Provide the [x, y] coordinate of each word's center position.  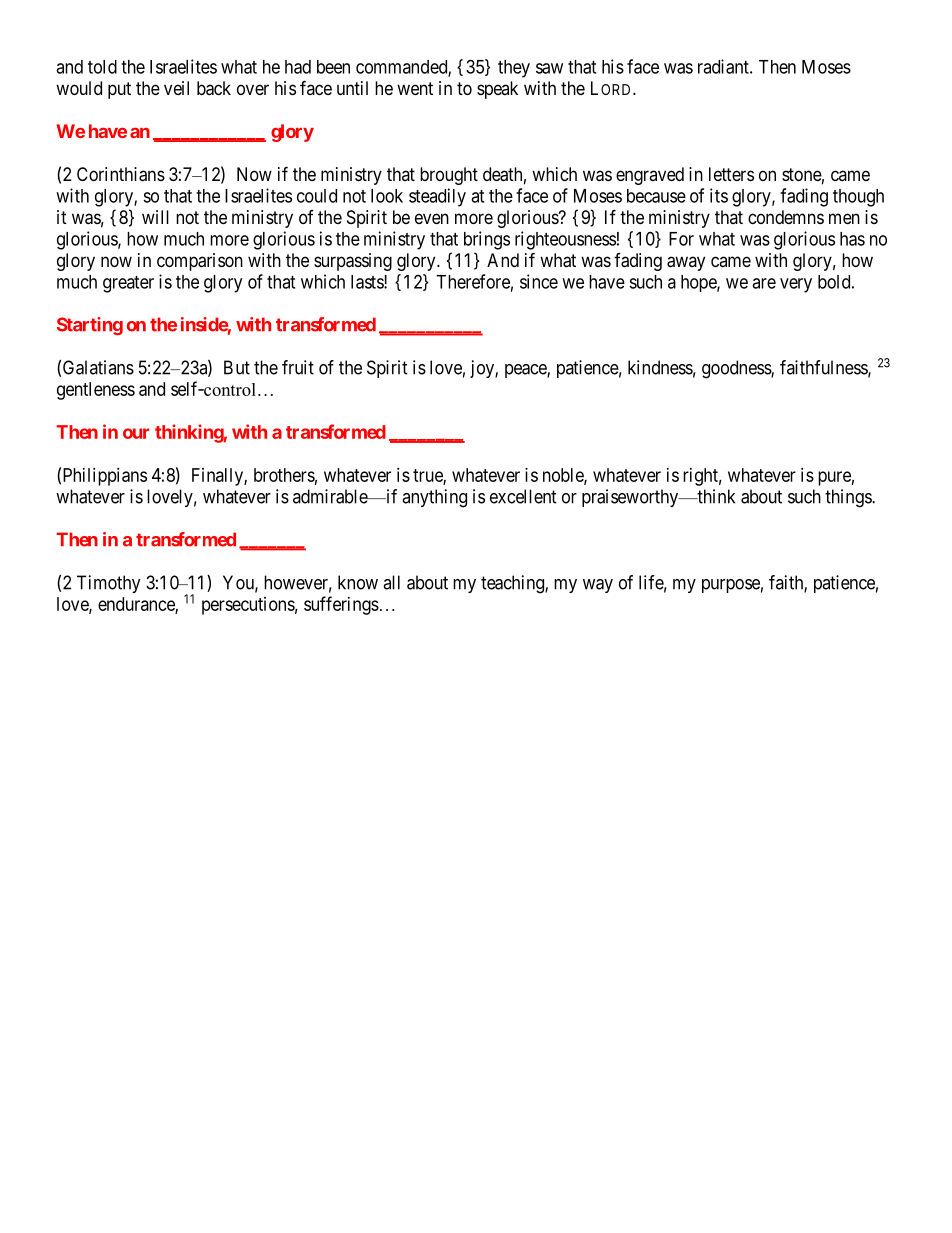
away [686, 263]
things [849, 498]
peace [526, 371]
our [136, 433]
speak [497, 90]
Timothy [109, 584]
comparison [200, 262]
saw [549, 68]
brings [487, 240]
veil [176, 88]
